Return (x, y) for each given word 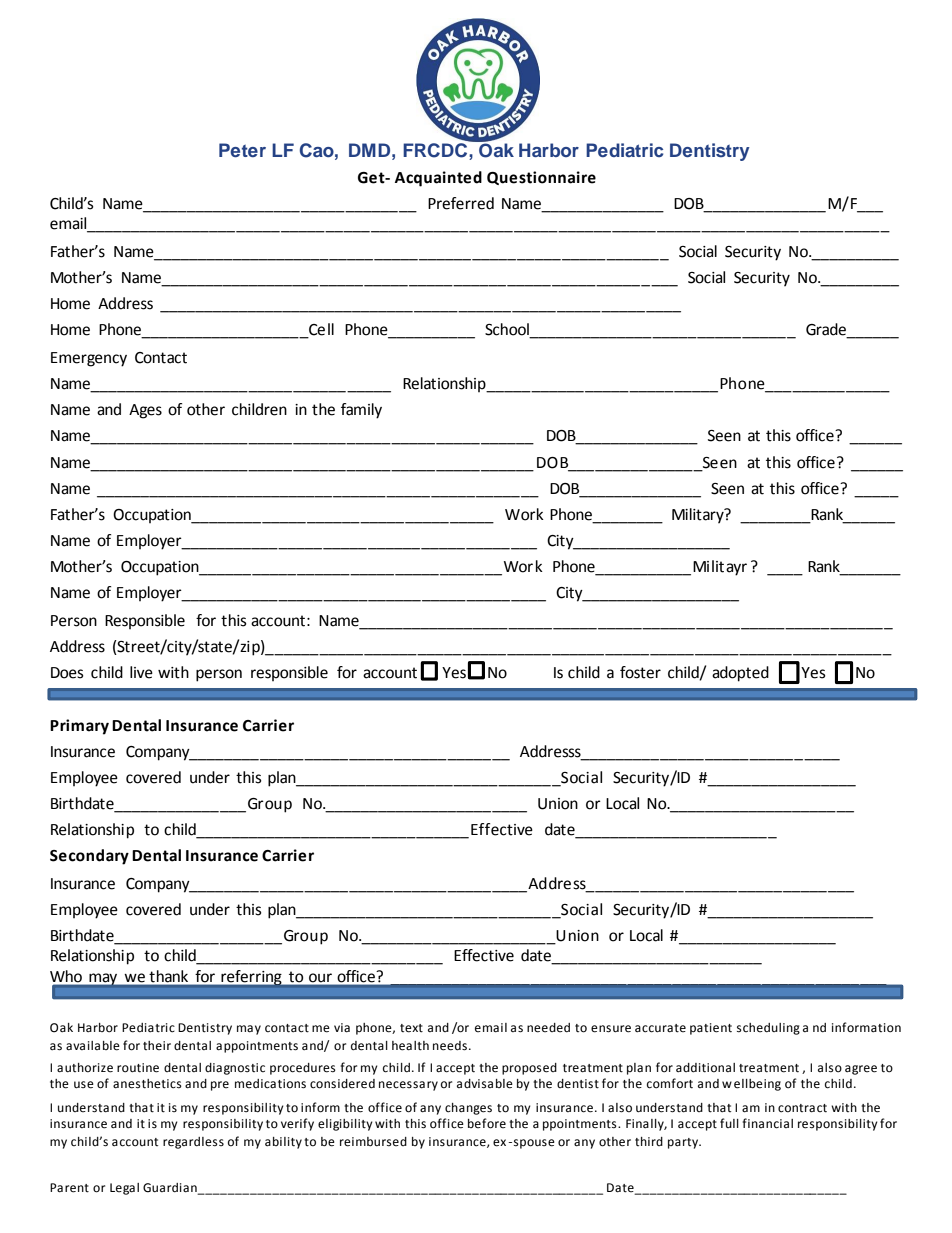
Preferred (461, 203)
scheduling (768, 1029)
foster (640, 672)
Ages (145, 411)
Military (699, 516)
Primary (79, 727)
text (411, 1028)
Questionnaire (541, 178)
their (157, 1046)
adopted (740, 674)
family (361, 411)
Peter (242, 150)
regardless (193, 1143)
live (141, 672)
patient (711, 1029)
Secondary (89, 857)
